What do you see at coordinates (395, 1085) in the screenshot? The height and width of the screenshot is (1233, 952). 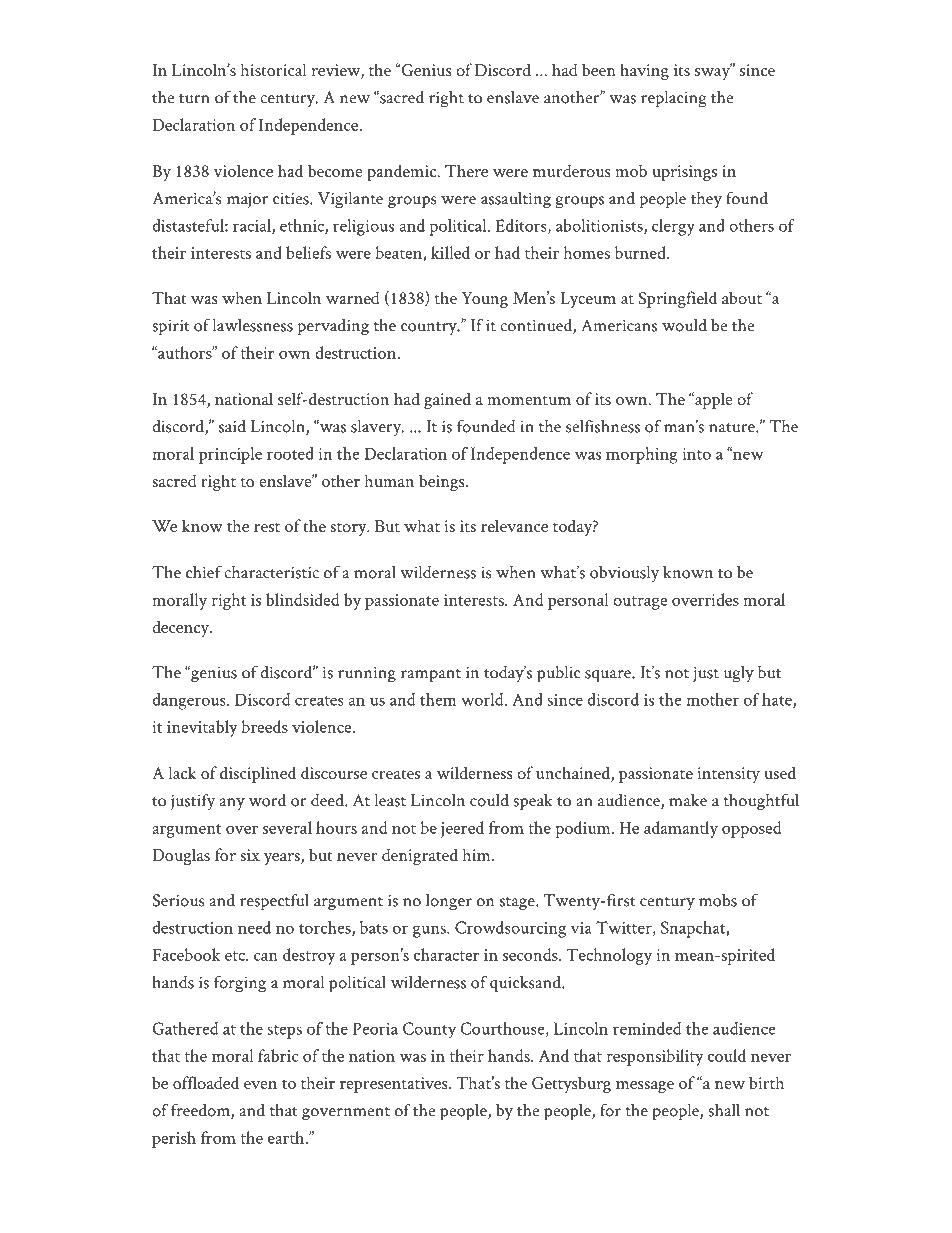 I see `representatives` at bounding box center [395, 1085].
